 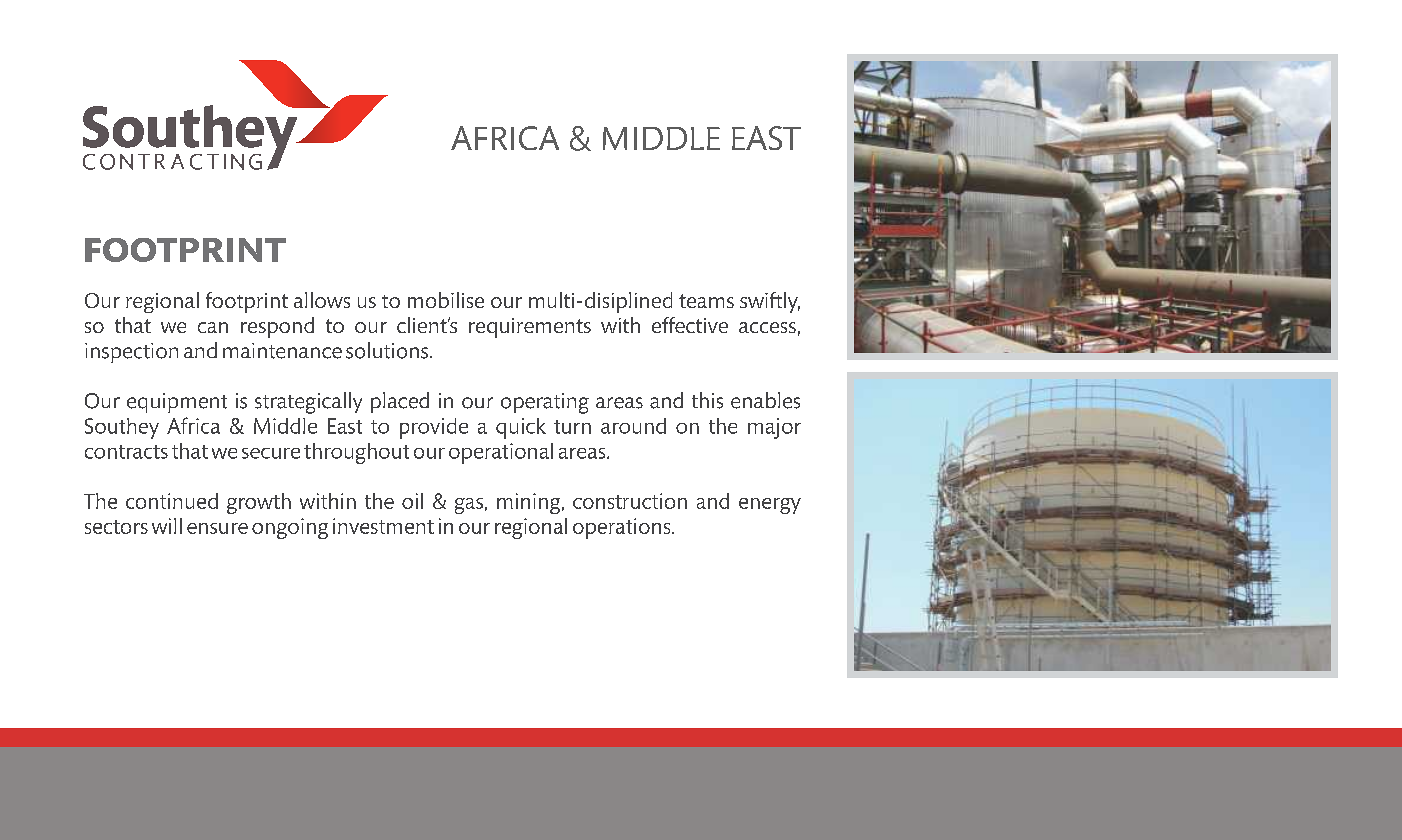 What do you see at coordinates (623, 528) in the image?
I see `operations` at bounding box center [623, 528].
